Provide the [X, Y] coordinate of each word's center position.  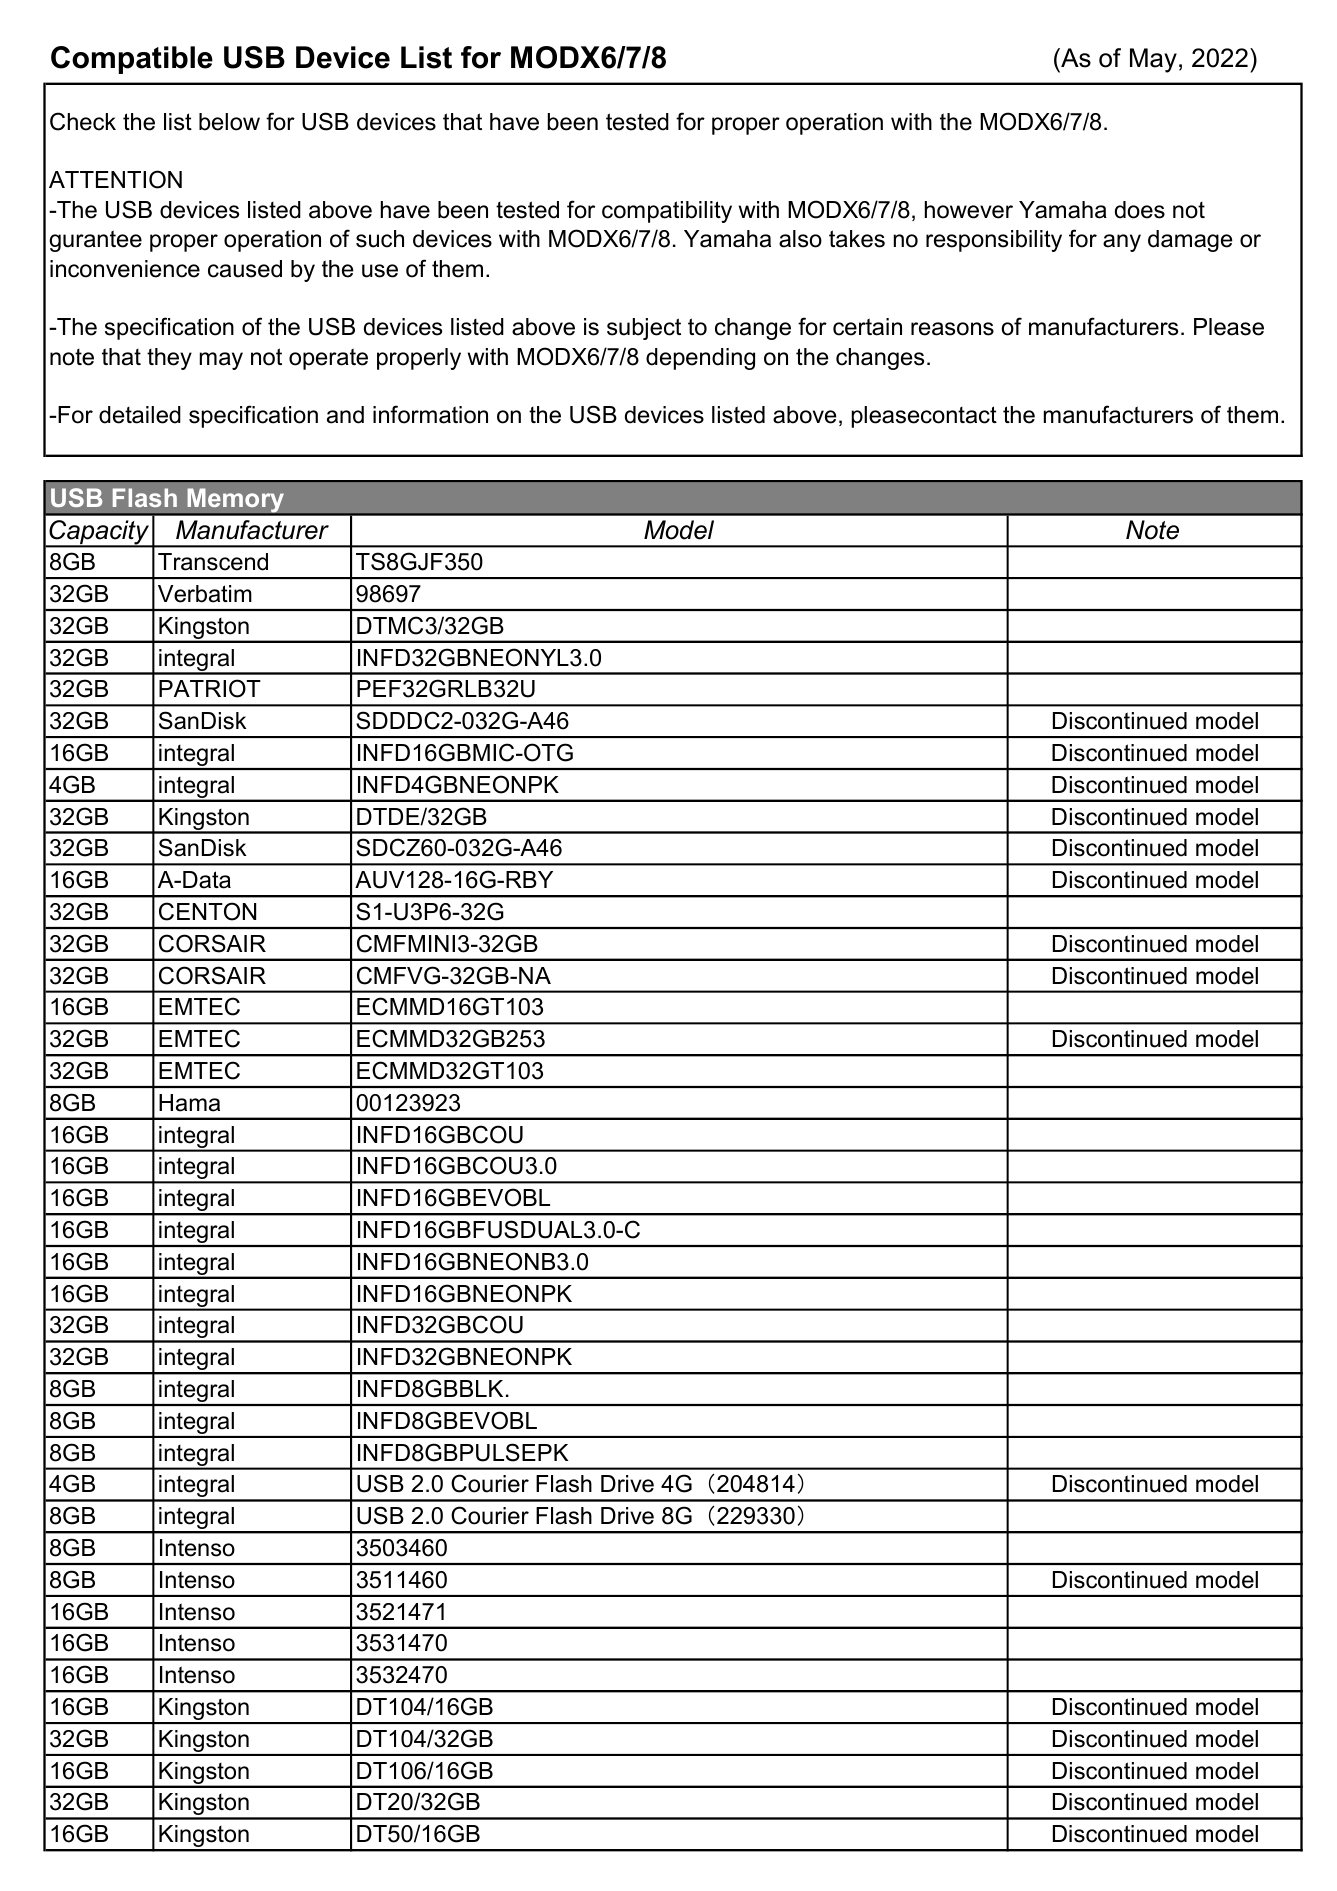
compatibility [667, 212]
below [229, 122]
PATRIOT [210, 688]
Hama [189, 1103]
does [1140, 210]
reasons [952, 329]
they [169, 359]
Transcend [213, 562]
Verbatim [205, 594]
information [430, 414]
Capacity [99, 533]
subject [644, 329]
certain [867, 327]
